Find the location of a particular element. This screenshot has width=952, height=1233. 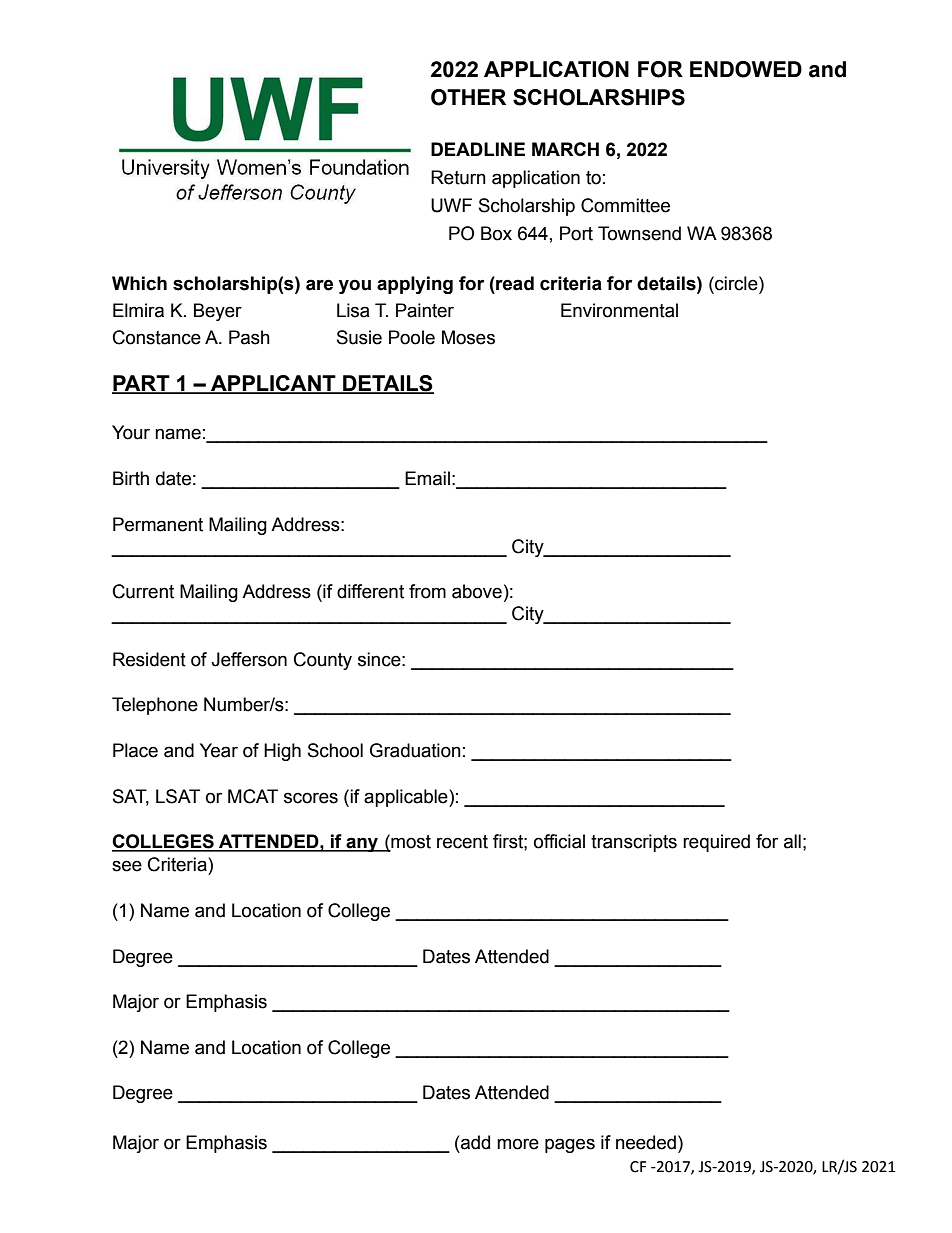

pages is located at coordinates (570, 1145).
